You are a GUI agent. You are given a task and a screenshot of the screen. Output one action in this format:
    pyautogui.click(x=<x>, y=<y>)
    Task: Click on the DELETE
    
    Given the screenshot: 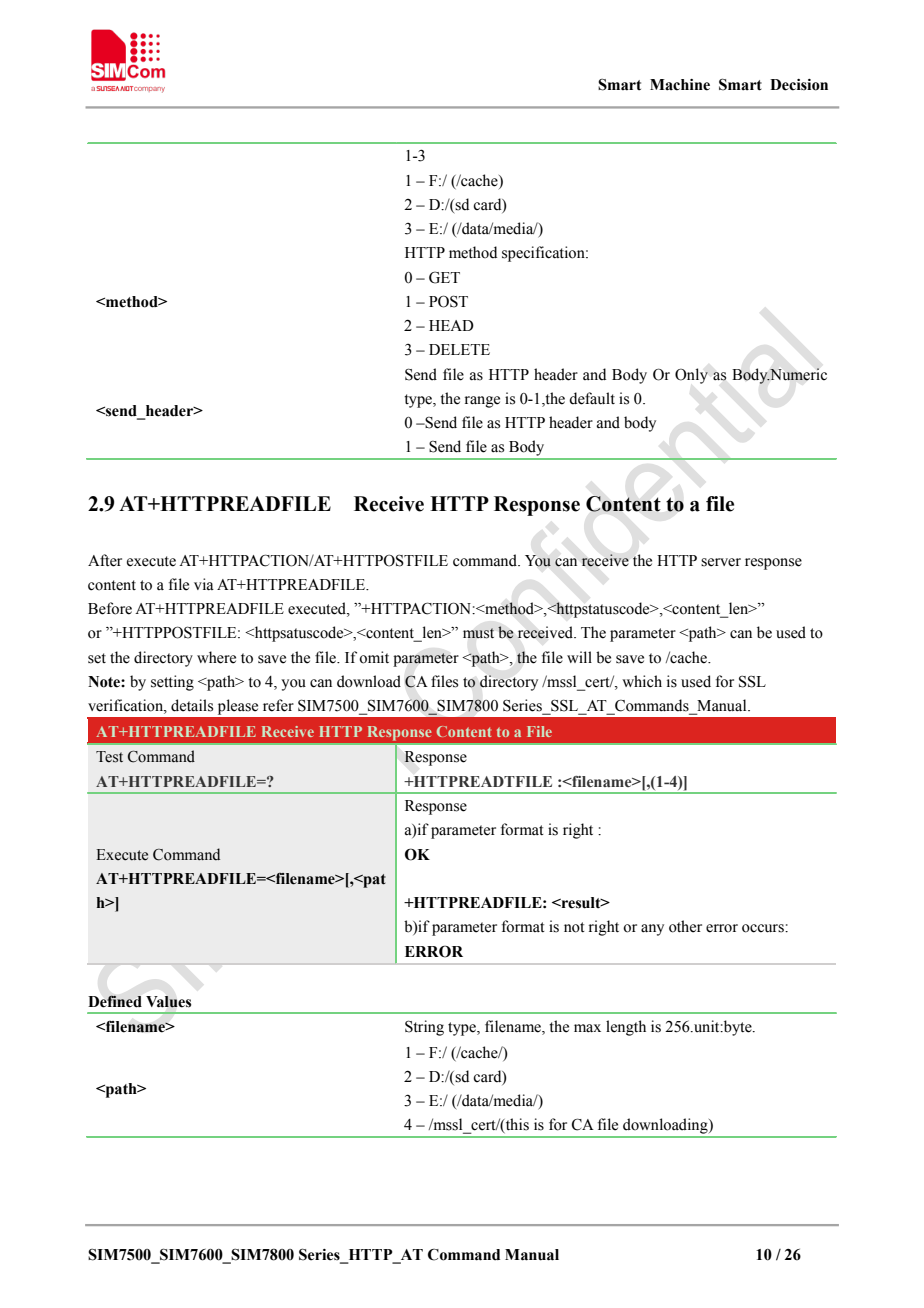 What is the action you would take?
    pyautogui.click(x=459, y=349)
